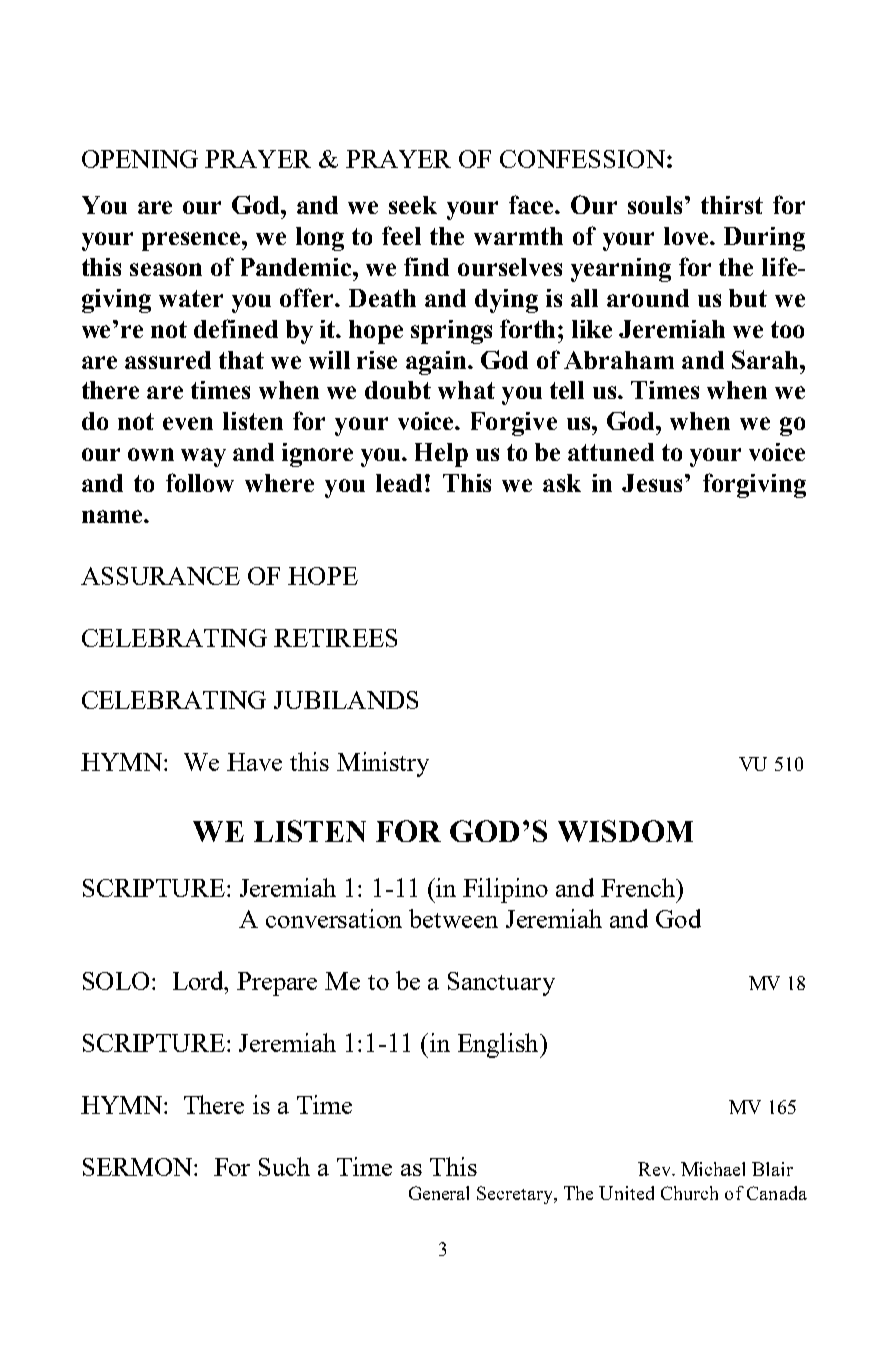 The image size is (887, 1372). I want to click on SERMON, so click(139, 1167).
